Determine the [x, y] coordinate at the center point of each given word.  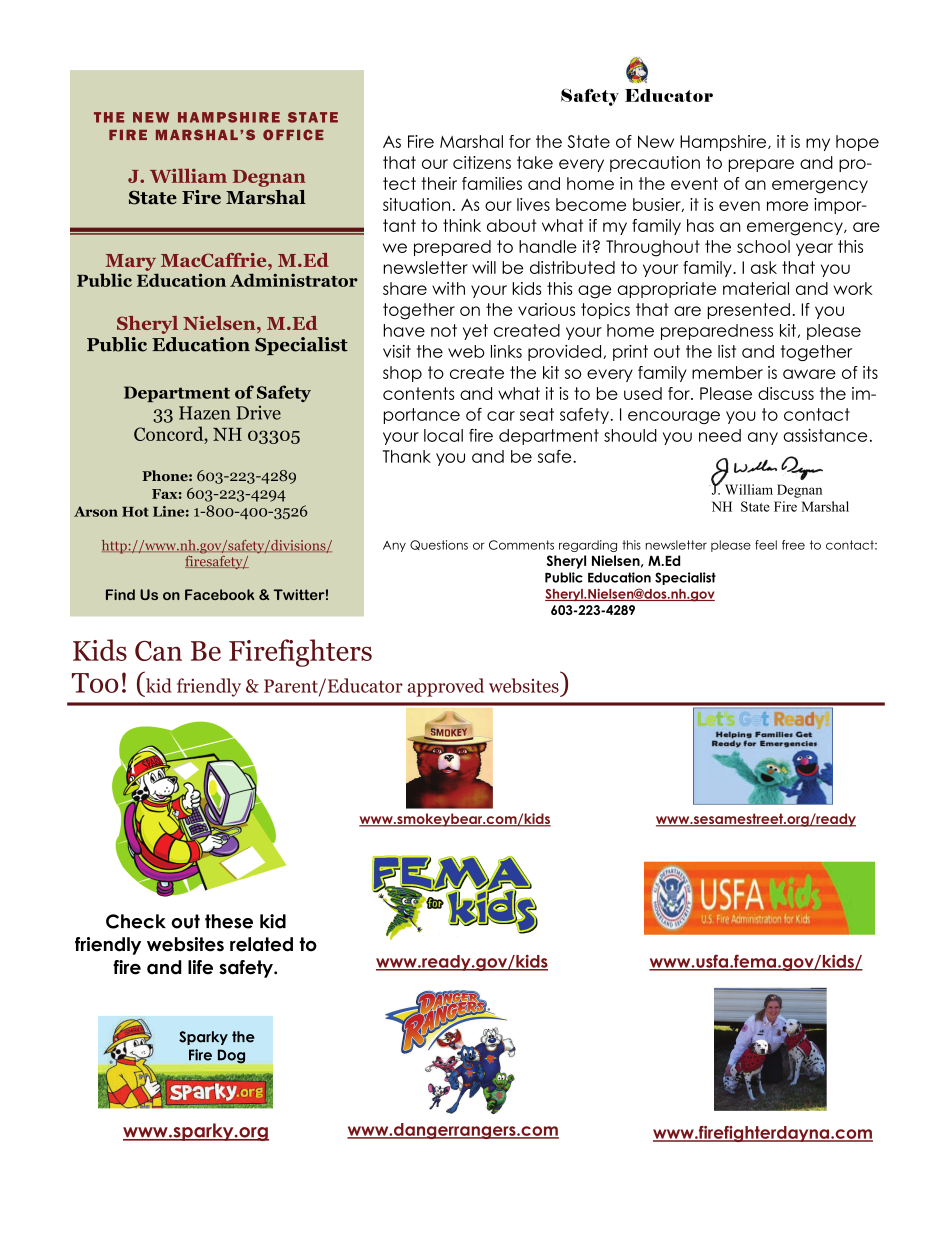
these [229, 921]
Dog [231, 1056]
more [787, 206]
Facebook [219, 594]
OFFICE [293, 134]
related [261, 944]
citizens [482, 162]
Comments [521, 545]
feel [766, 545]
